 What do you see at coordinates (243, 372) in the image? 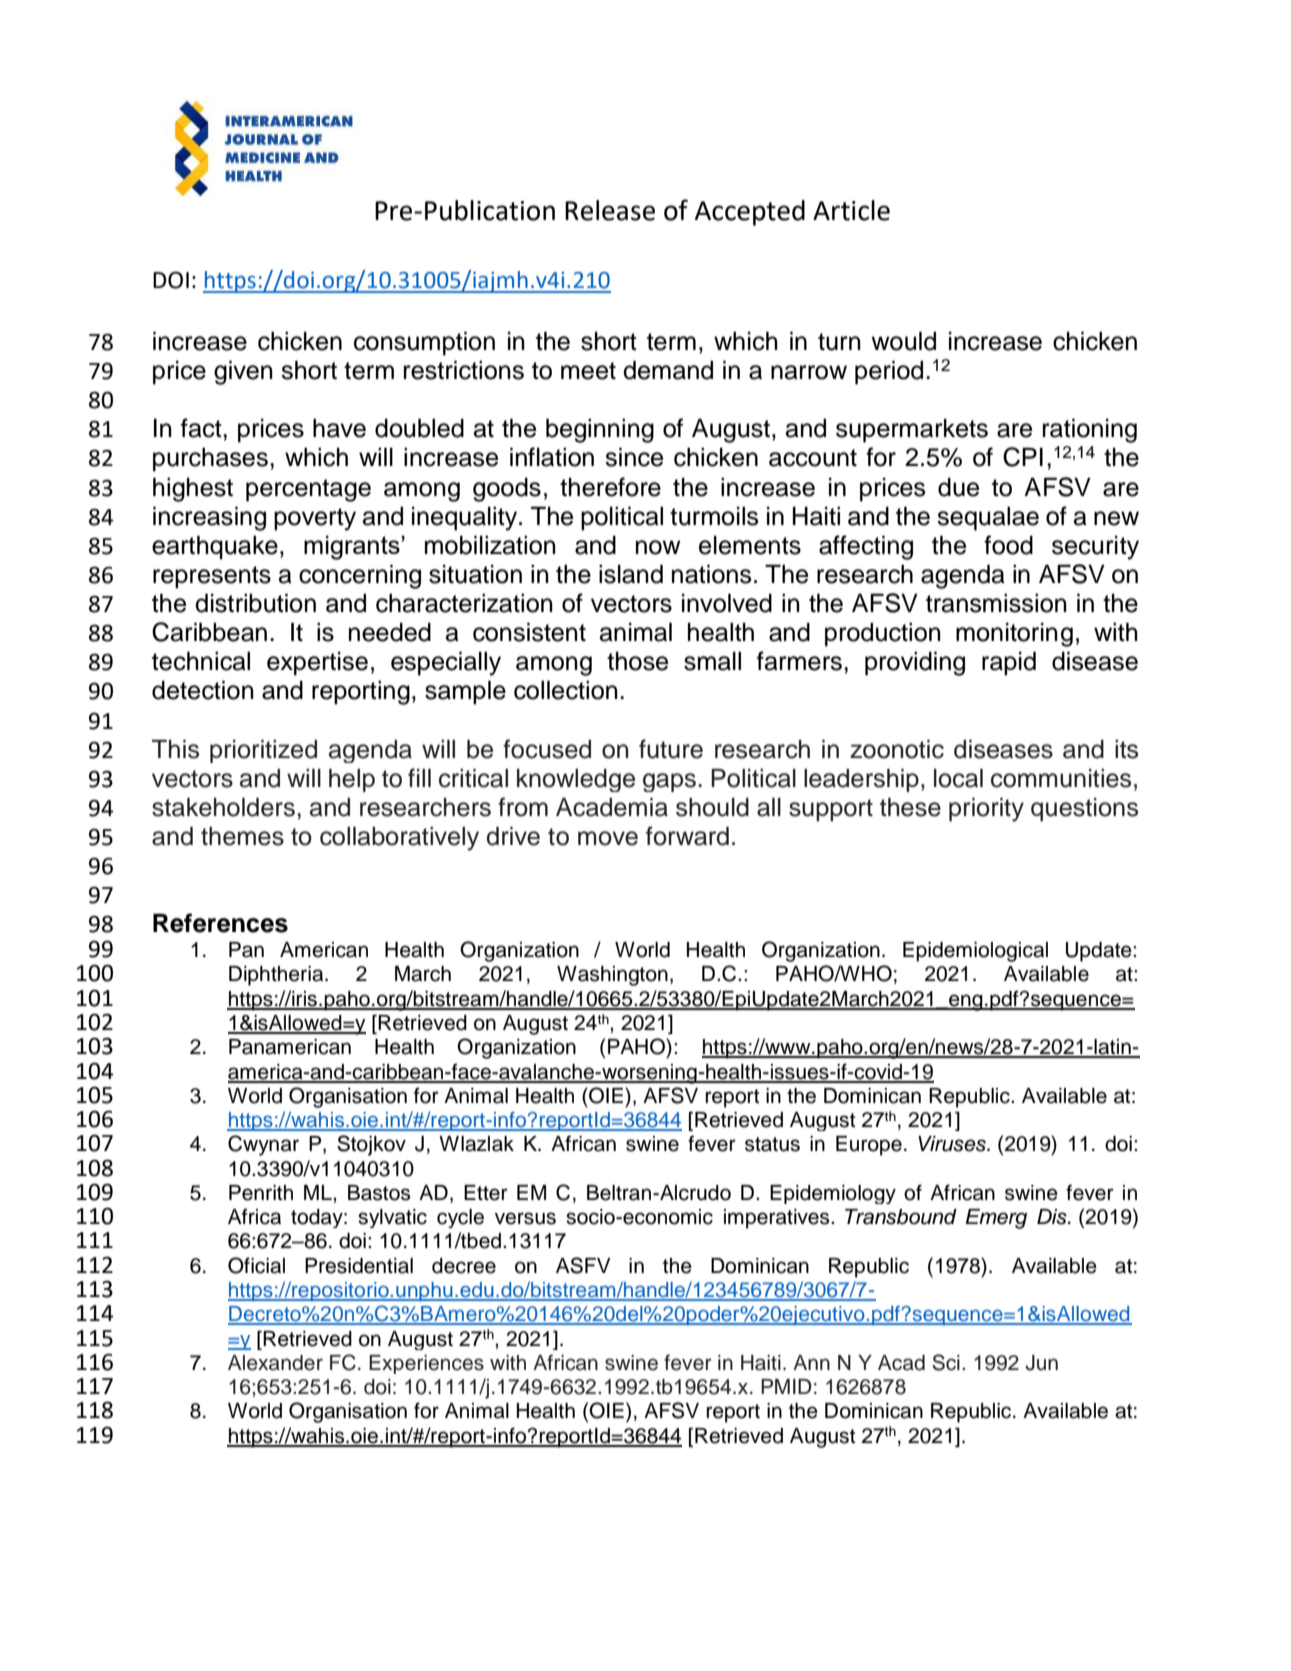
I see `given` at bounding box center [243, 372].
